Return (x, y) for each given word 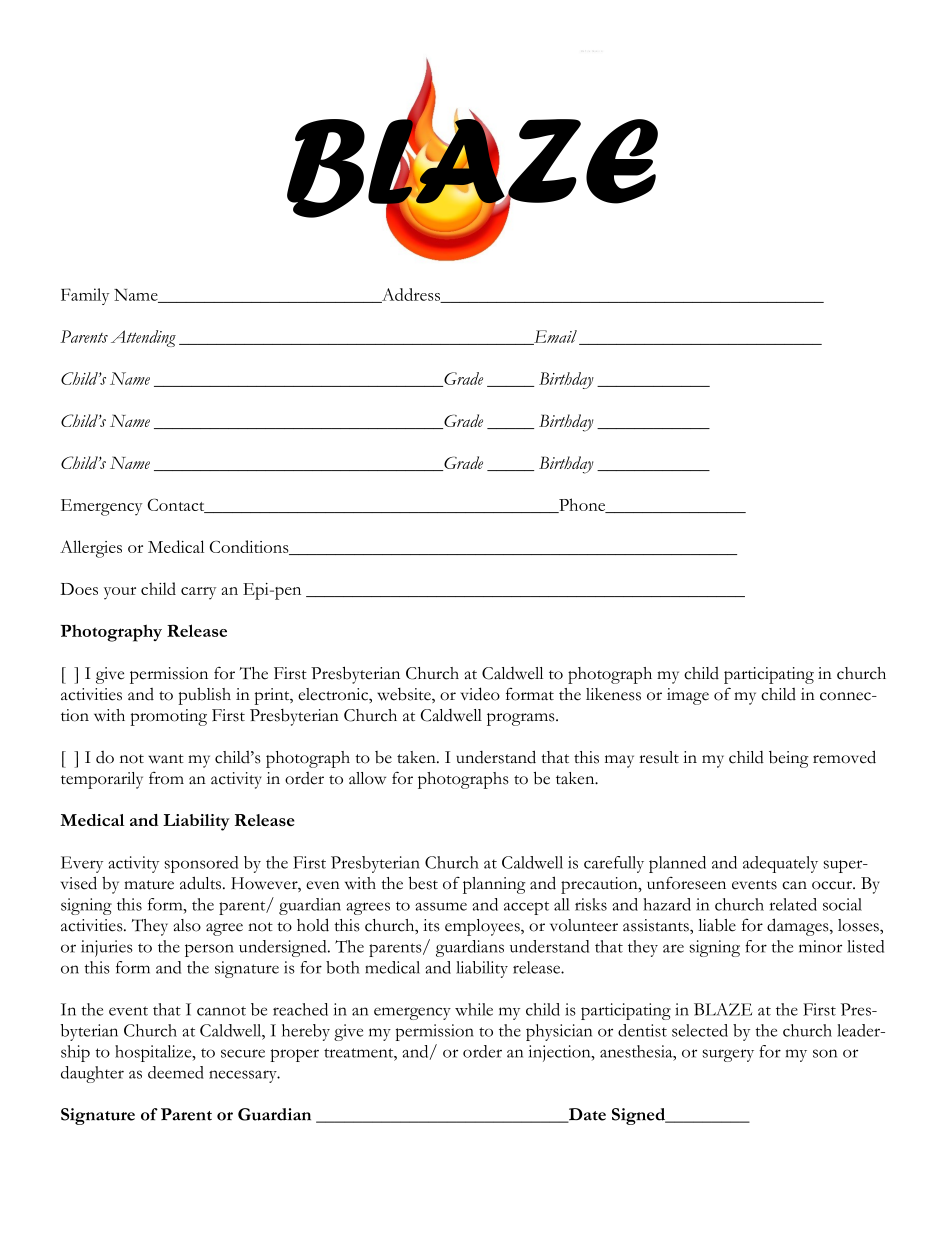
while (474, 1009)
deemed (176, 1072)
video (480, 694)
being (789, 759)
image (688, 696)
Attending (143, 338)
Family (85, 296)
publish (204, 696)
